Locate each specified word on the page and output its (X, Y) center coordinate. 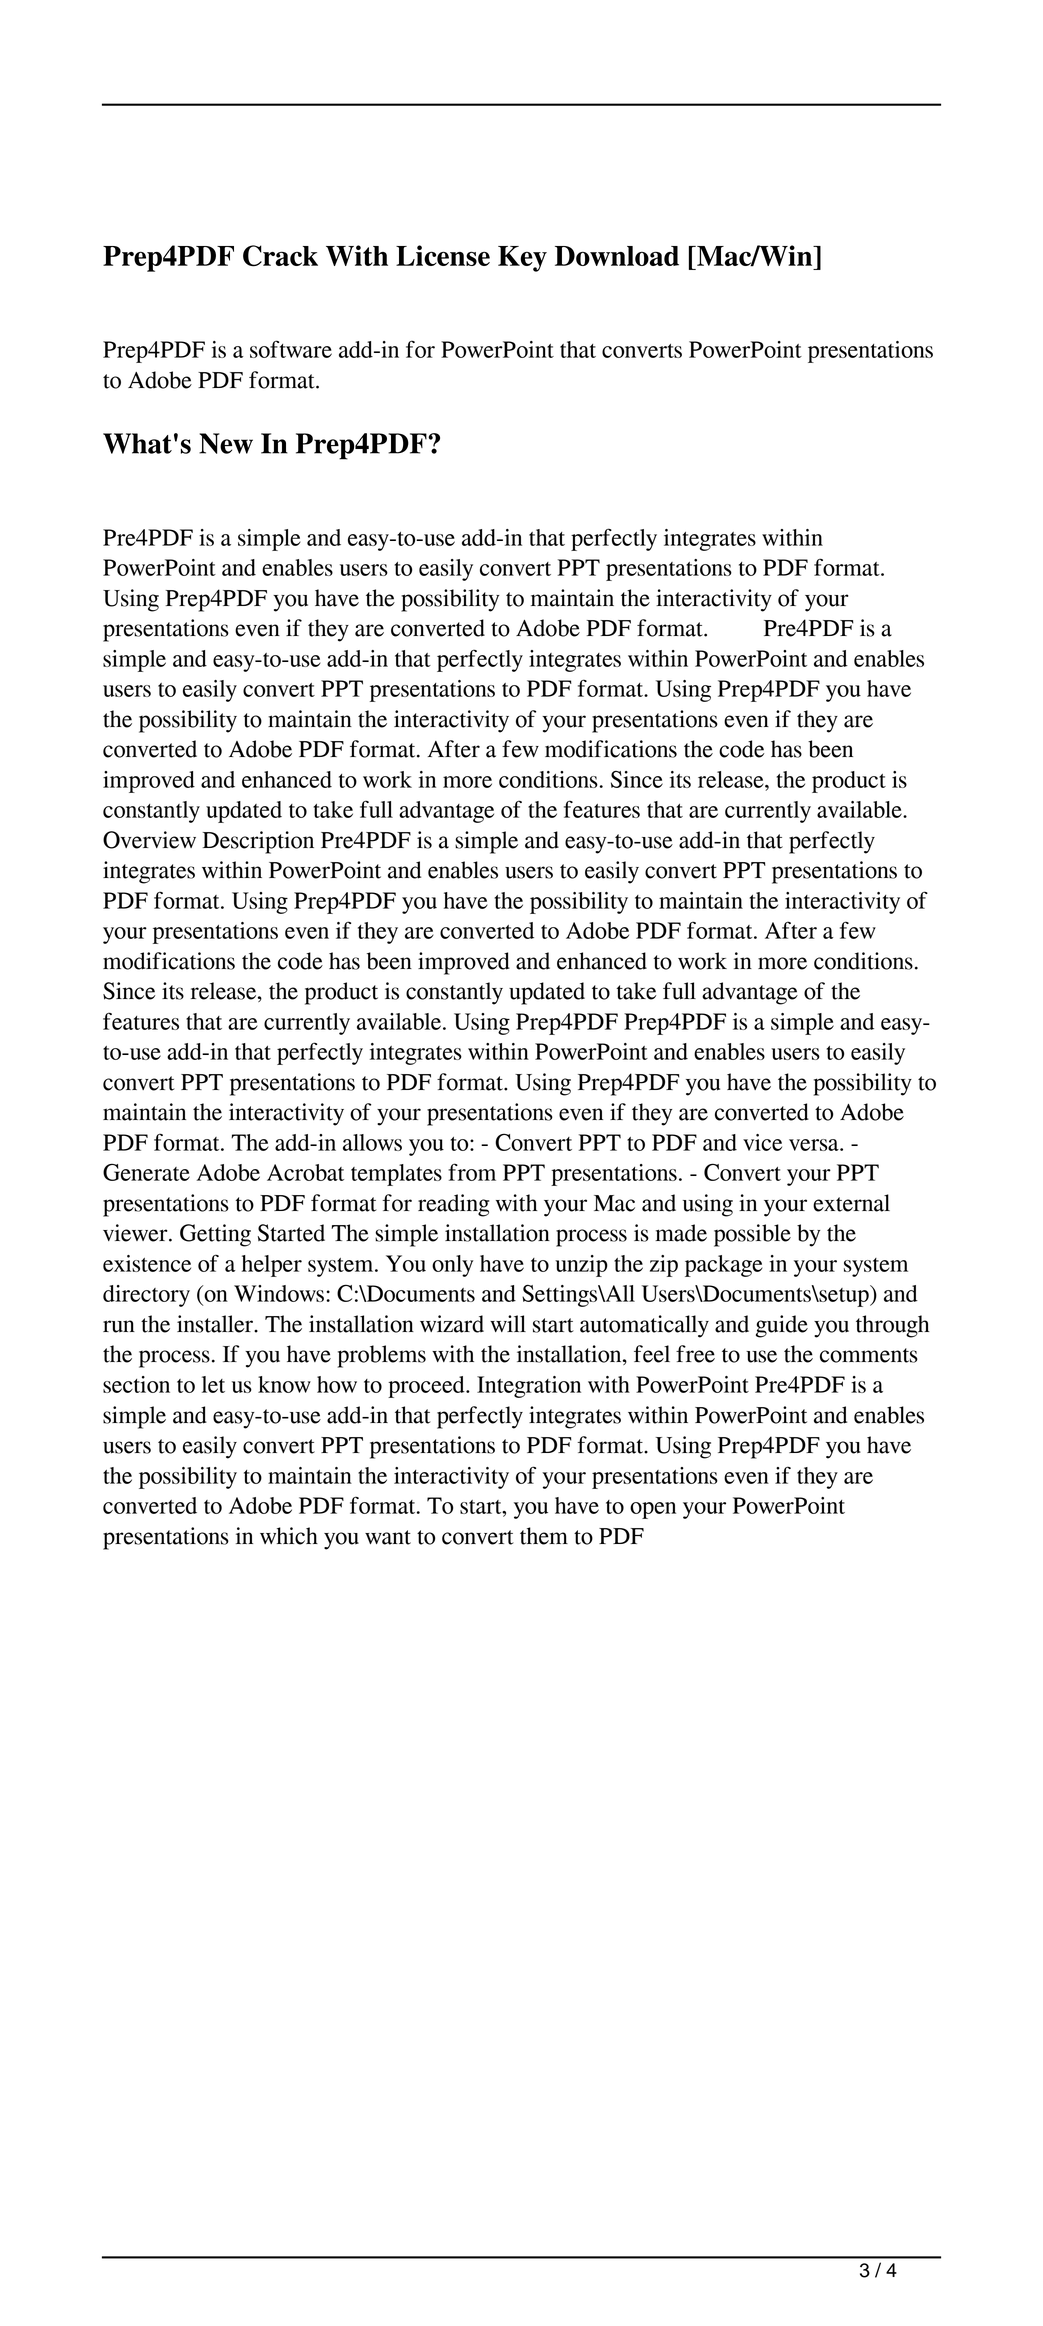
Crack (280, 256)
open (653, 1510)
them (544, 1536)
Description (258, 842)
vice (762, 1142)
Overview (149, 840)
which (289, 1536)
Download (617, 256)
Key (522, 259)
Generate (146, 1172)
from (472, 1172)
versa (815, 1145)
